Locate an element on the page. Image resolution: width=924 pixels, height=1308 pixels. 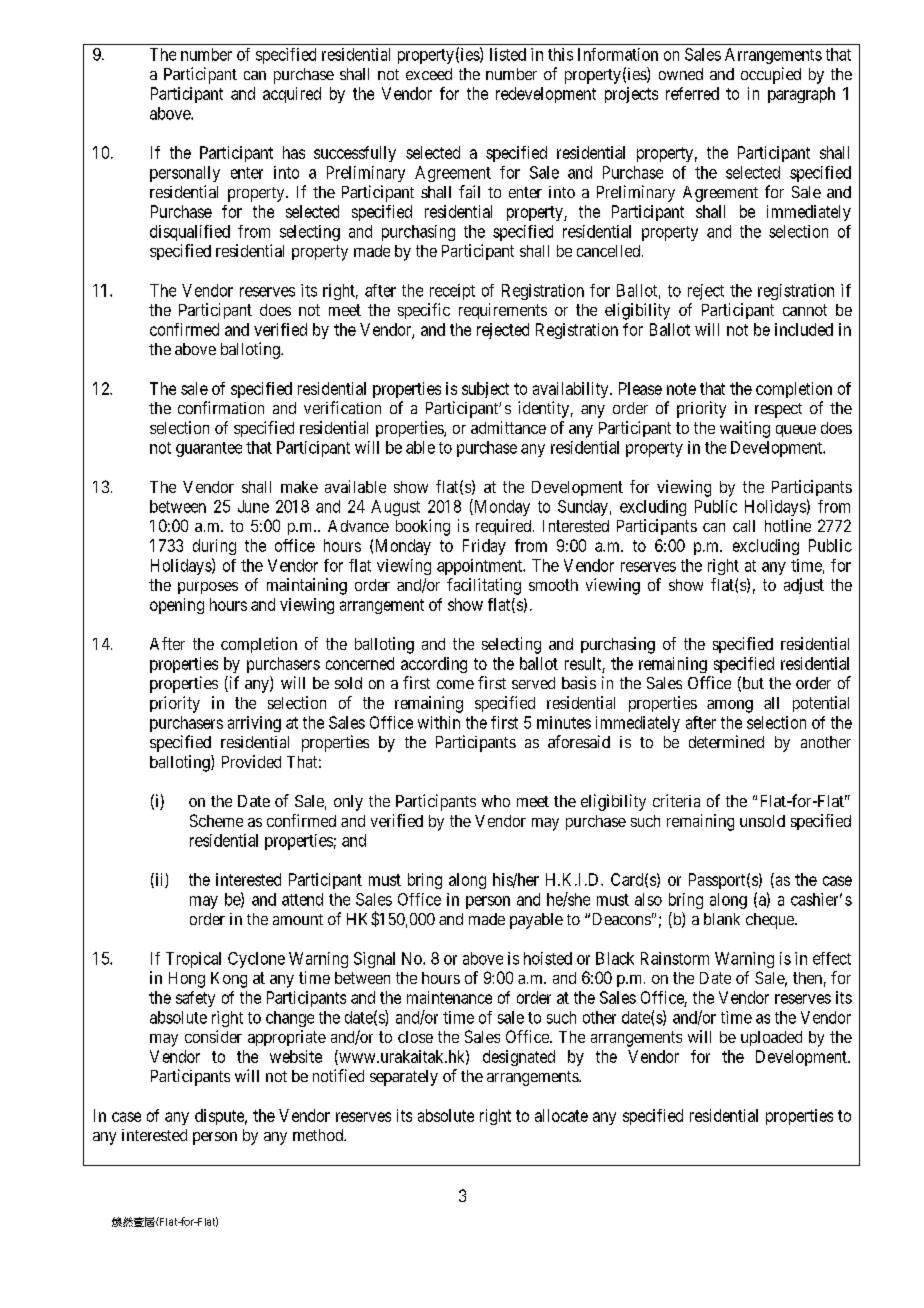
waiting is located at coordinates (745, 429).
